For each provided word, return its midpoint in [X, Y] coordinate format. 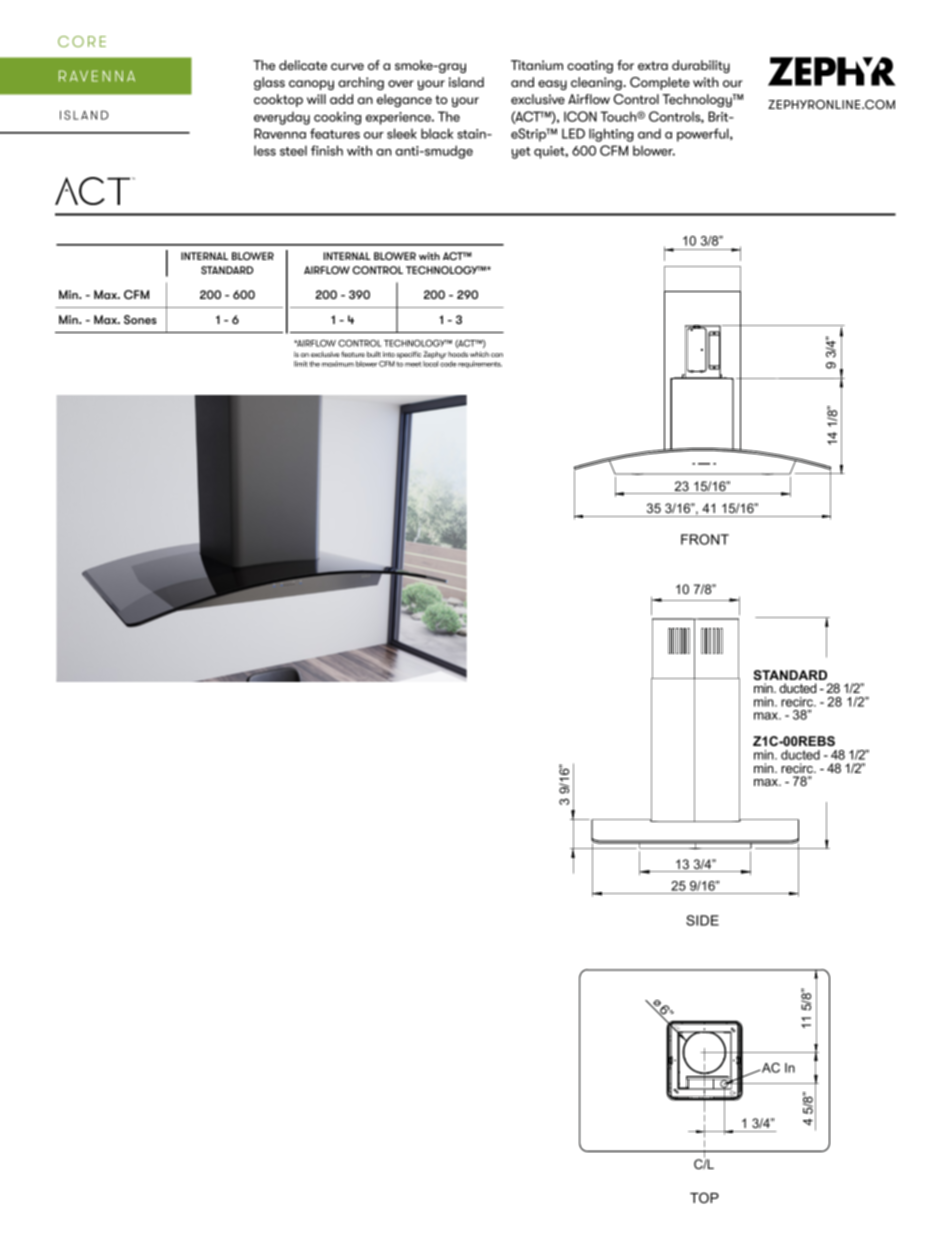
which [479, 354]
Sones [140, 319]
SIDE [702, 920]
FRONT [705, 539]
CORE [82, 41]
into [389, 354]
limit [301, 364]
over [401, 83]
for [625, 65]
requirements [480, 364]
